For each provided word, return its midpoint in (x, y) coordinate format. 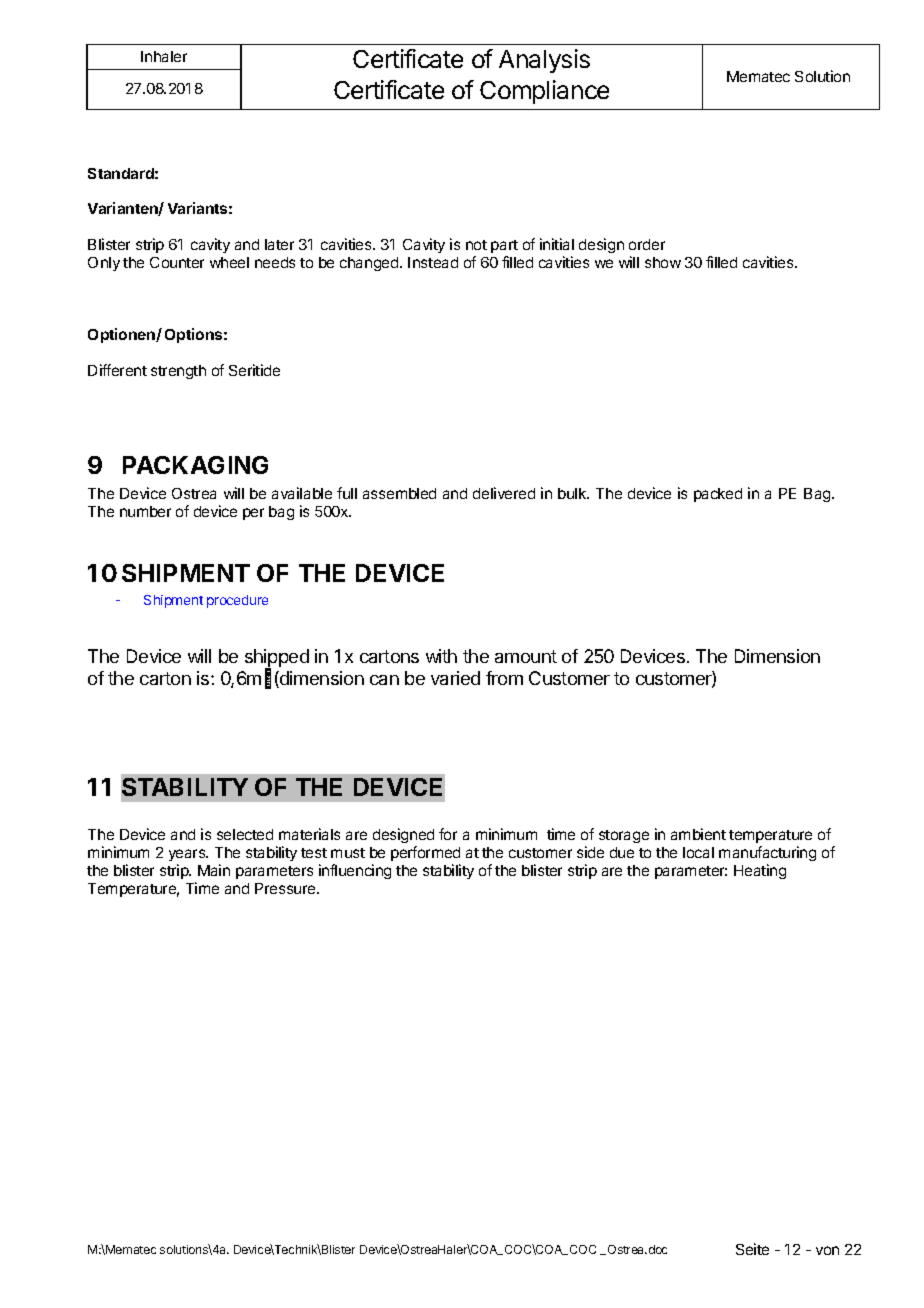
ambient (698, 834)
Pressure (286, 888)
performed (425, 853)
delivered (504, 493)
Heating (760, 871)
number (145, 511)
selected (245, 834)
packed (718, 495)
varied (455, 678)
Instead (433, 262)
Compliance (544, 92)
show (663, 262)
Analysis (544, 61)
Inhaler (164, 56)
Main (214, 870)
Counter (177, 262)
